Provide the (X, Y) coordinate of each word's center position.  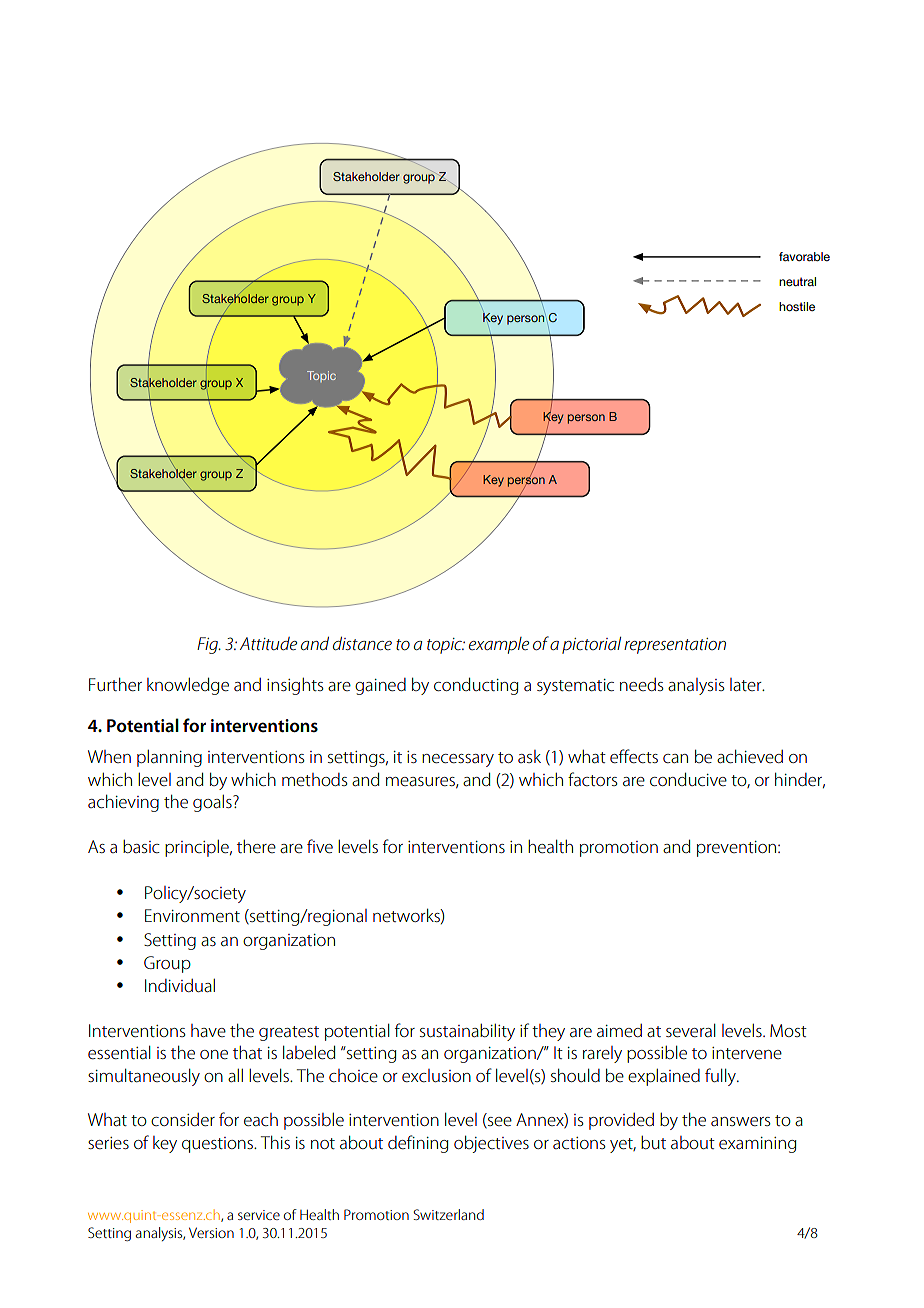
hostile (797, 306)
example (499, 645)
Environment (192, 915)
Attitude (268, 643)
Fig (208, 645)
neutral (797, 281)
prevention (738, 849)
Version (211, 1232)
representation (675, 646)
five (320, 846)
